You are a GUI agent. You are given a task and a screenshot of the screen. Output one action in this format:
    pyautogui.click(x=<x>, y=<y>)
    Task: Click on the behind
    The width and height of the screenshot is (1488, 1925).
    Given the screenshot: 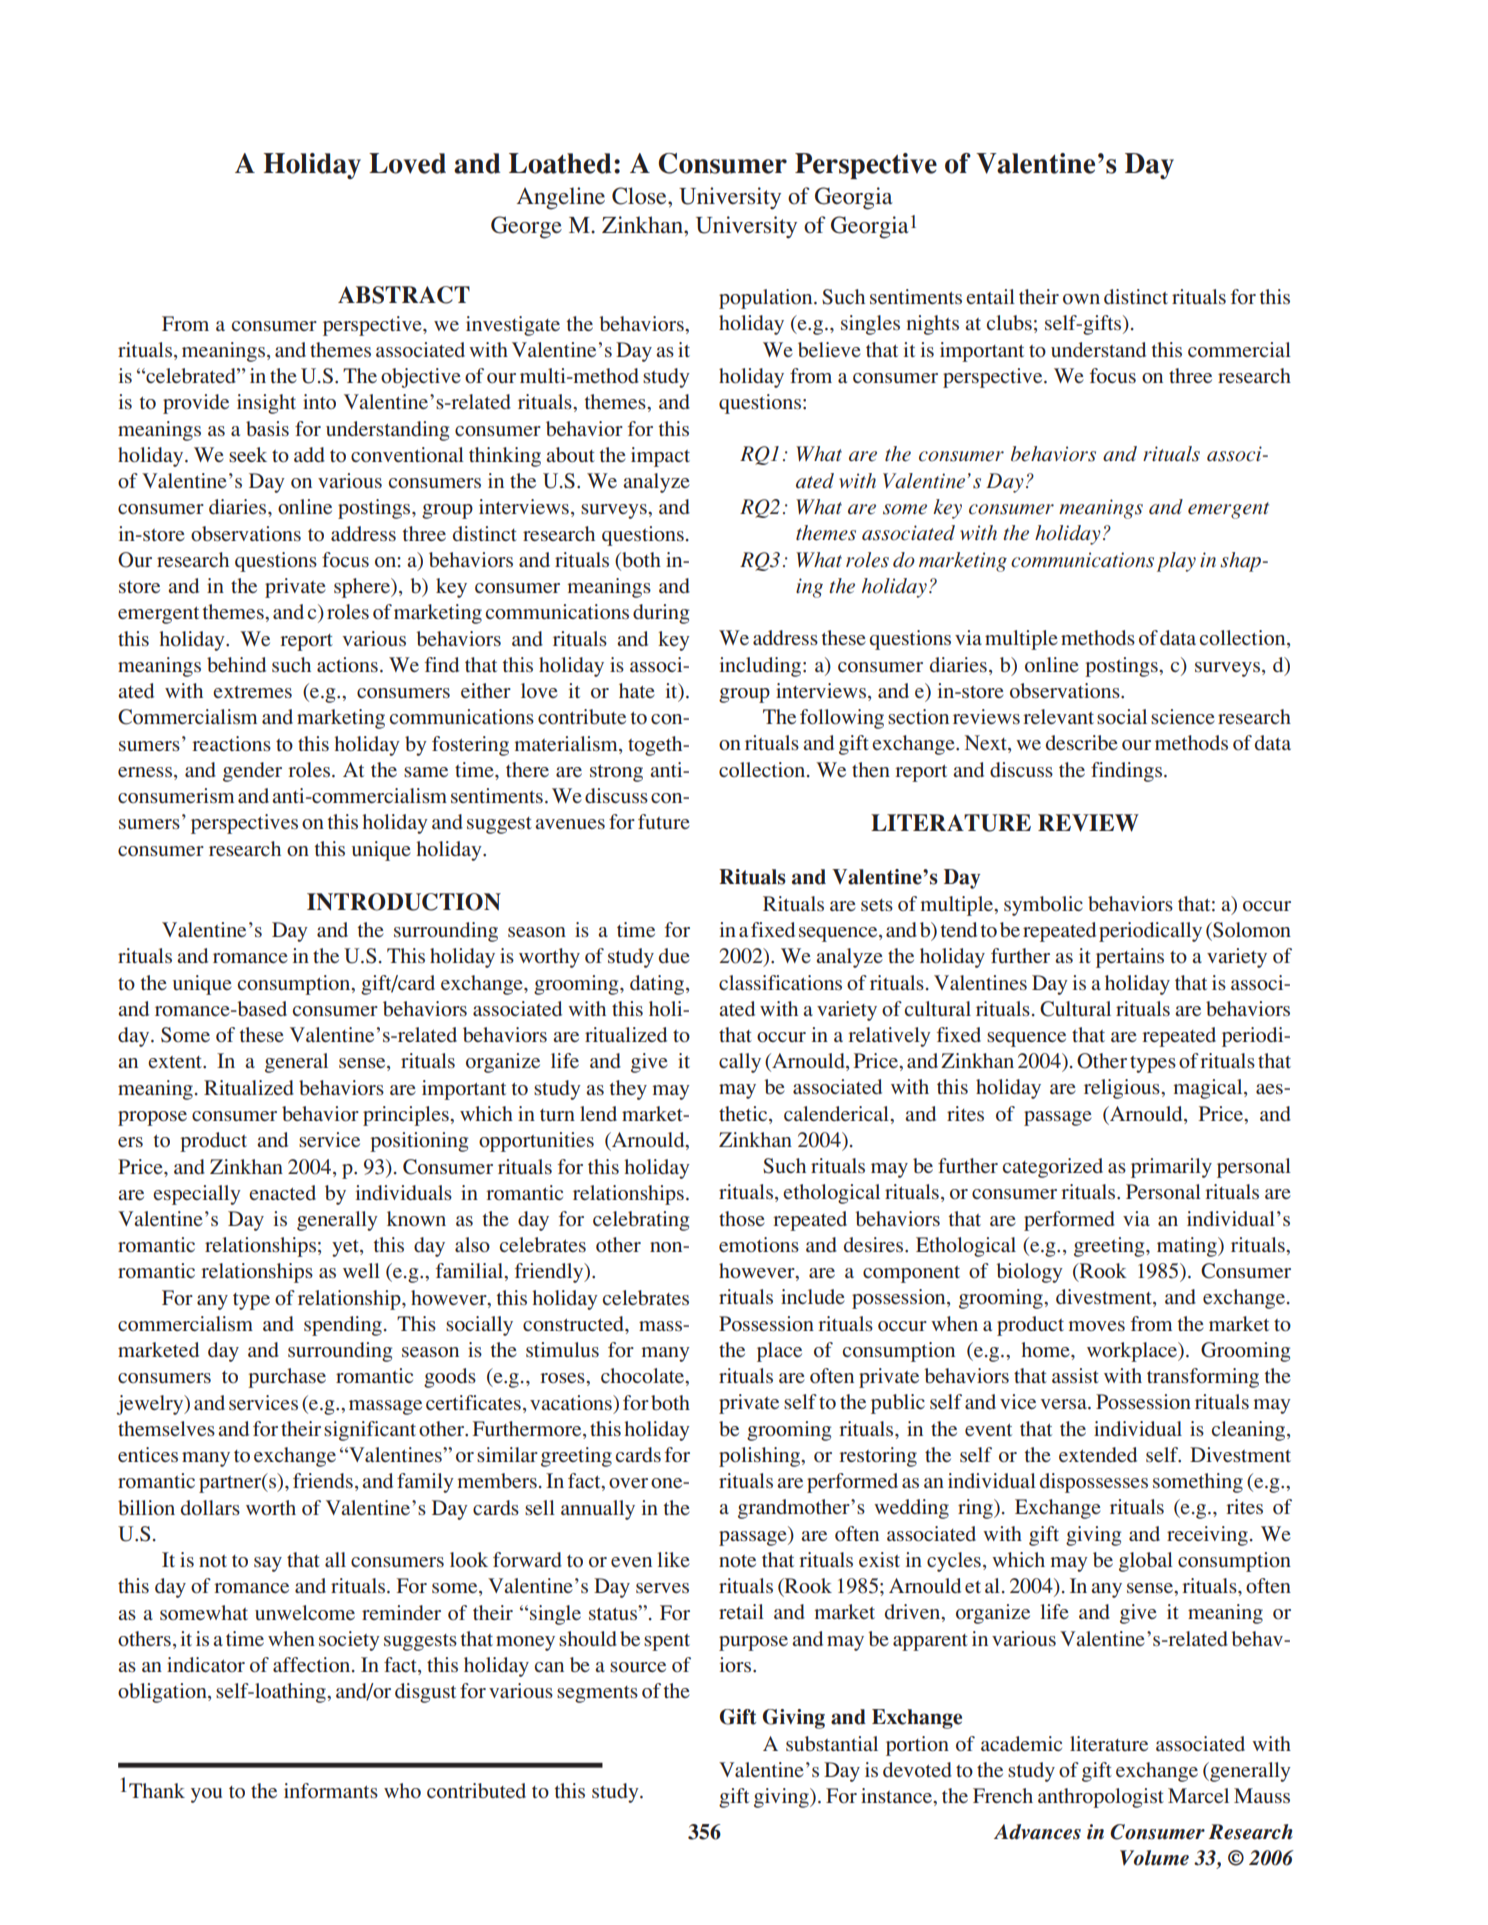 What is the action you would take?
    pyautogui.click(x=236, y=664)
